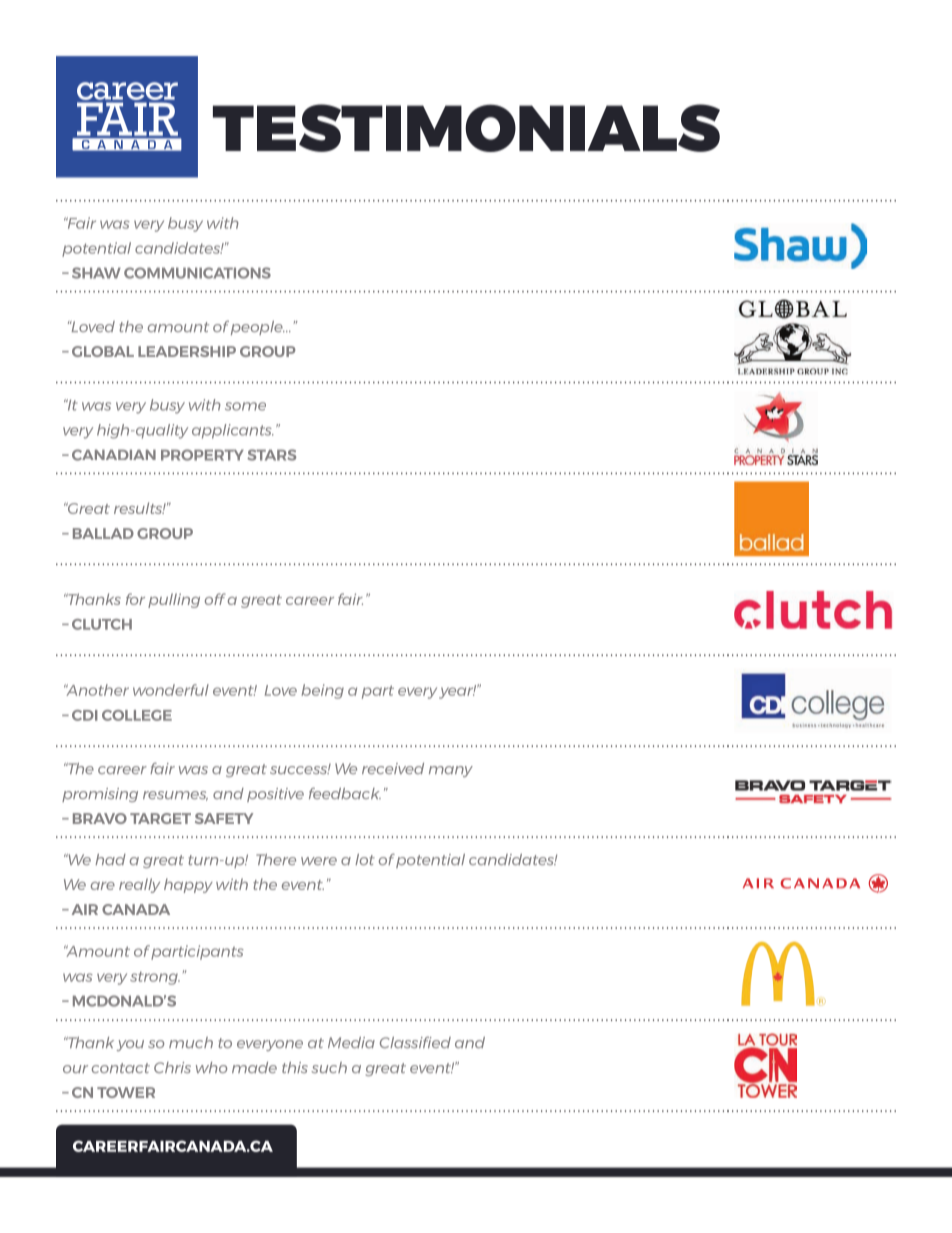 Image resolution: width=952 pixels, height=1233 pixels. I want to click on being, so click(323, 691).
